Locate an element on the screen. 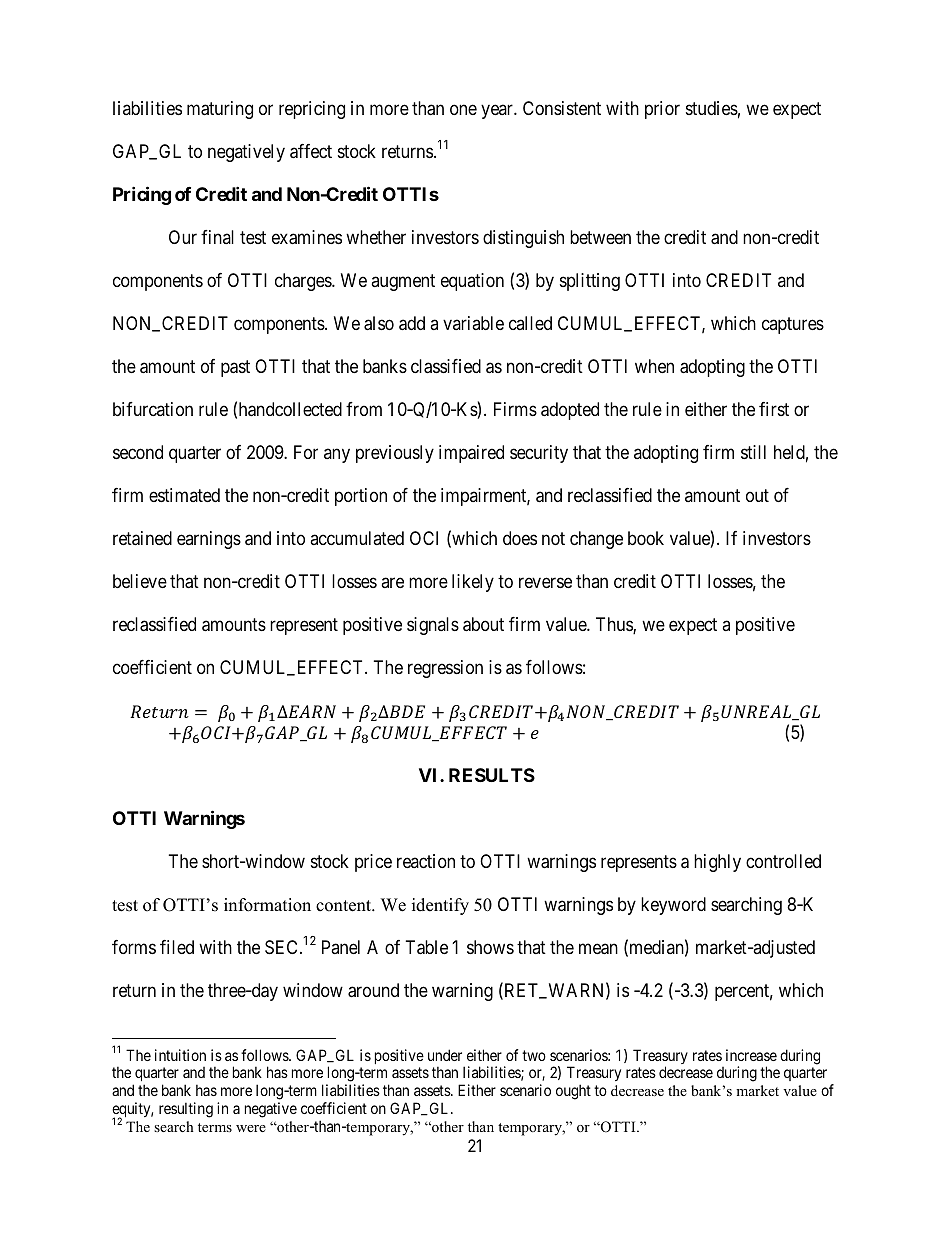 This screenshot has width=952, height=1233. highly is located at coordinates (717, 863).
